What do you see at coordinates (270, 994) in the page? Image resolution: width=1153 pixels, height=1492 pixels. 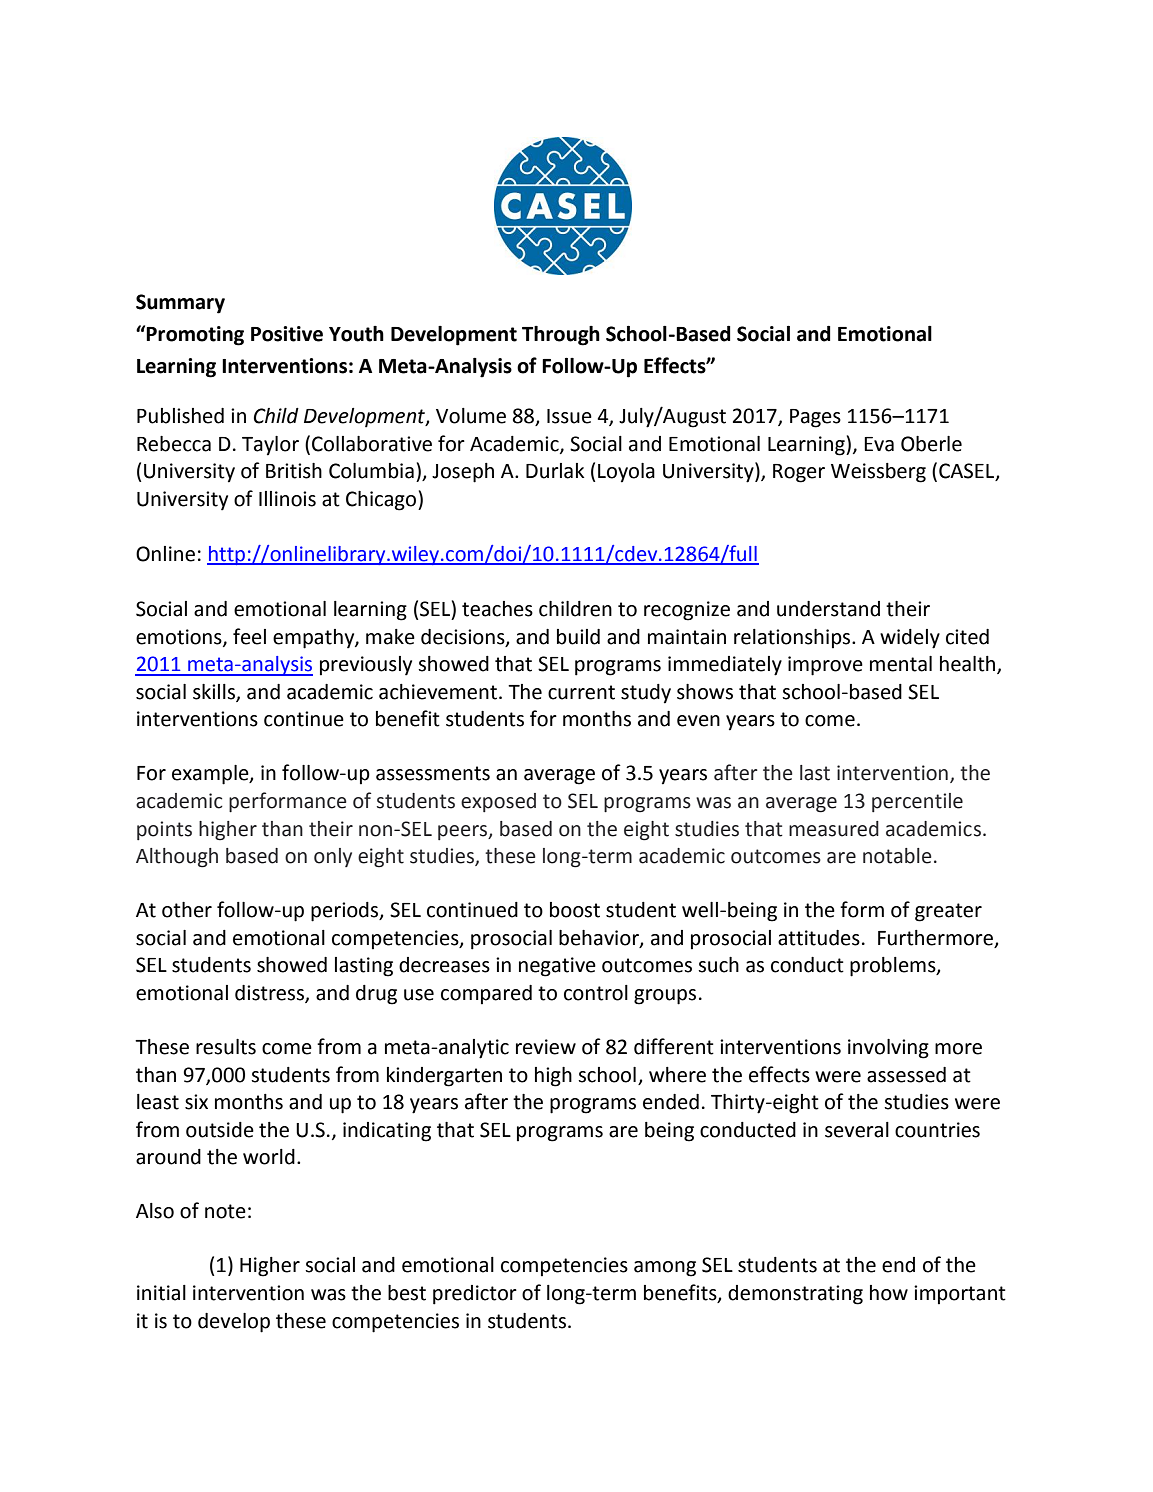 I see `distress` at bounding box center [270, 994].
